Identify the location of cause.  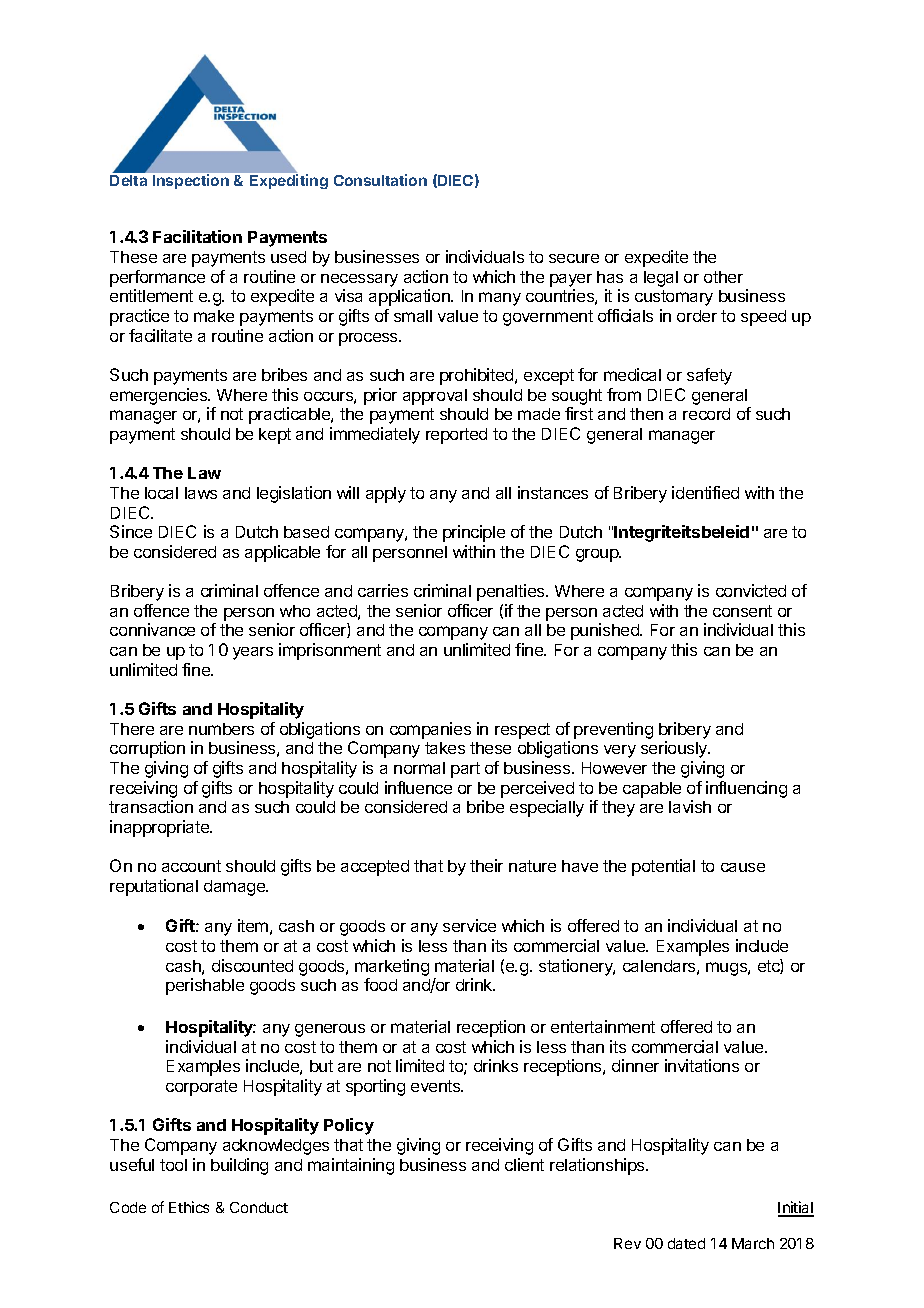
(743, 867).
